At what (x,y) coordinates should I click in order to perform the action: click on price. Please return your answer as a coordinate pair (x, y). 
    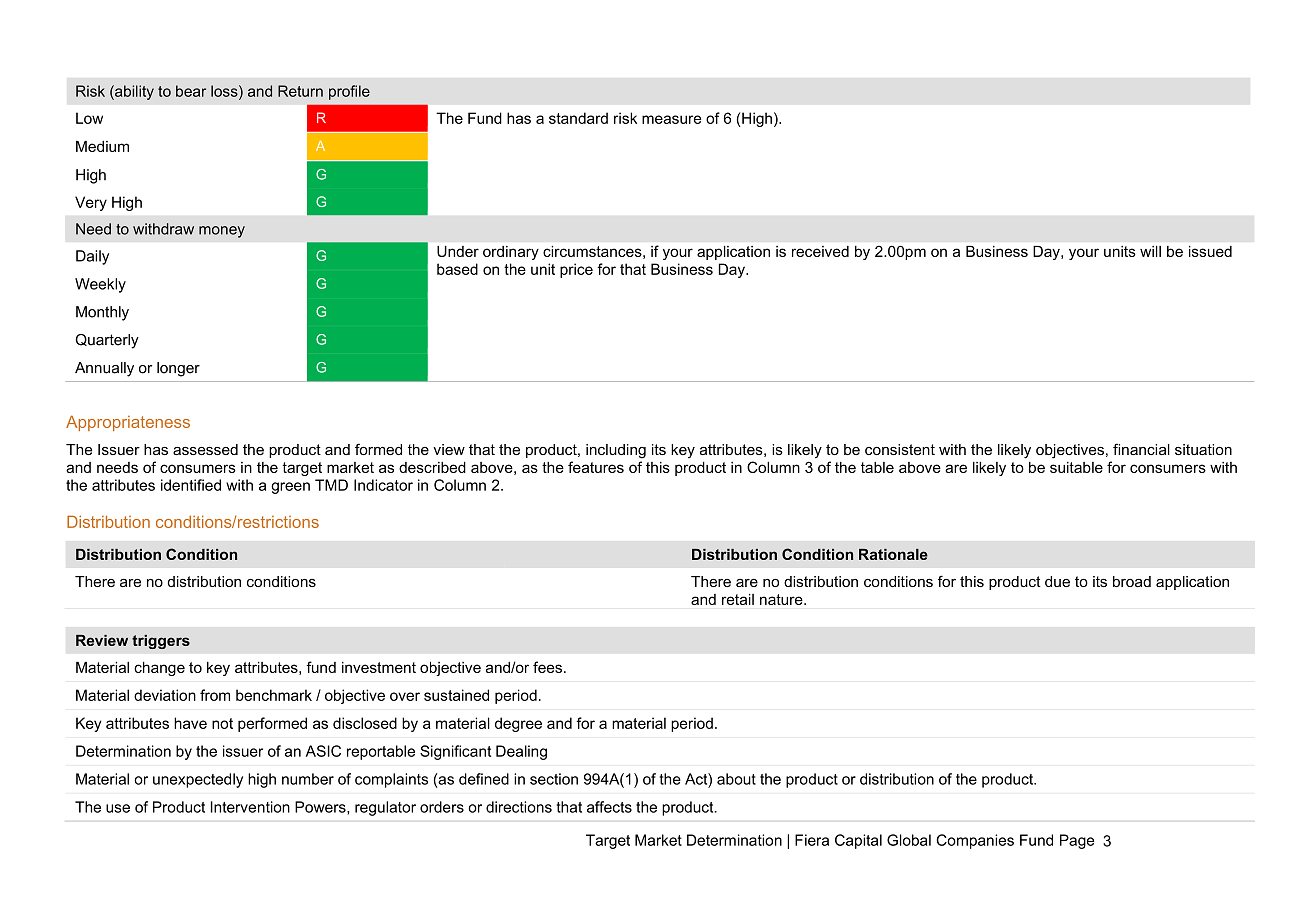
    Looking at the image, I should click on (576, 270).
